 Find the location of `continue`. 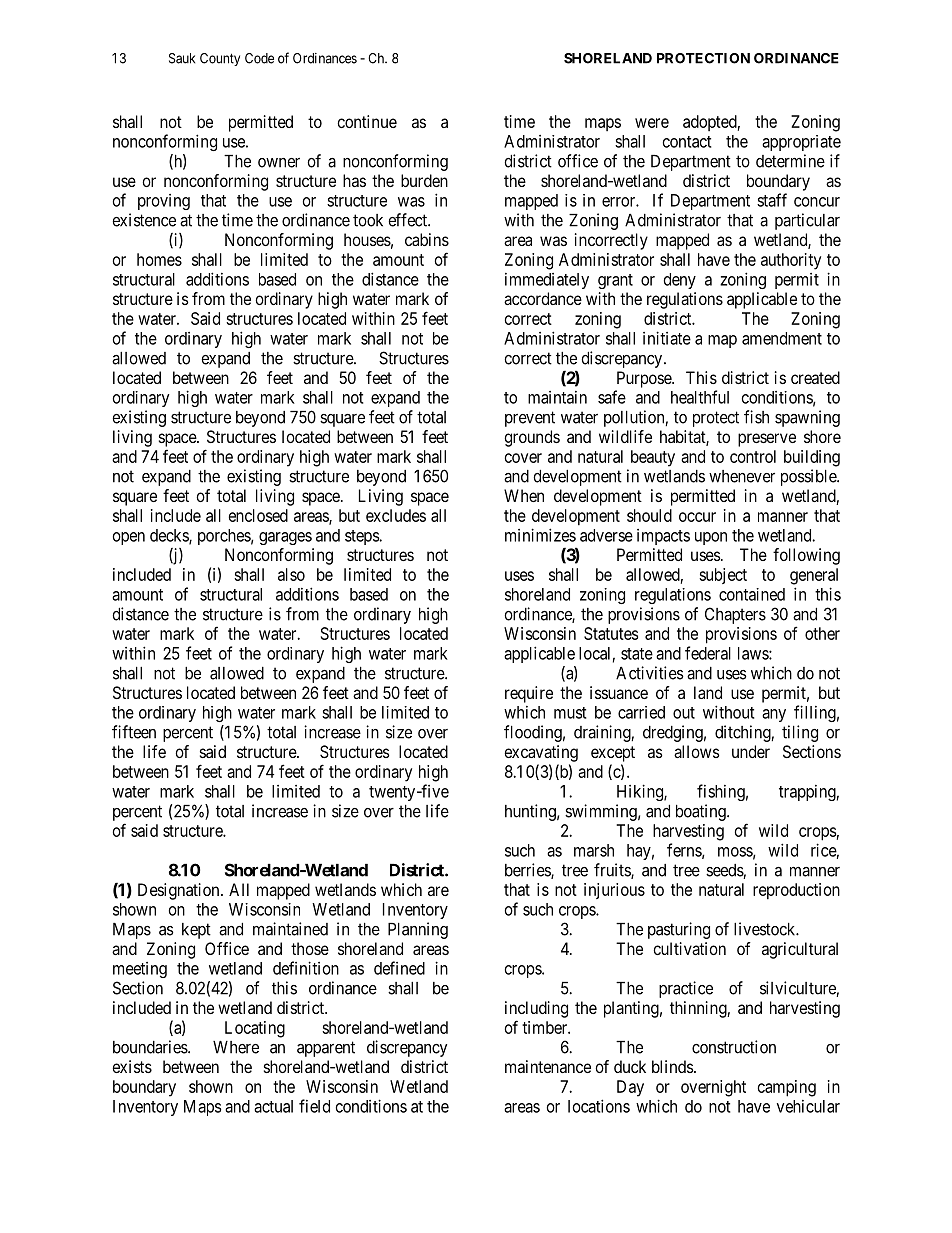

continue is located at coordinates (367, 121).
